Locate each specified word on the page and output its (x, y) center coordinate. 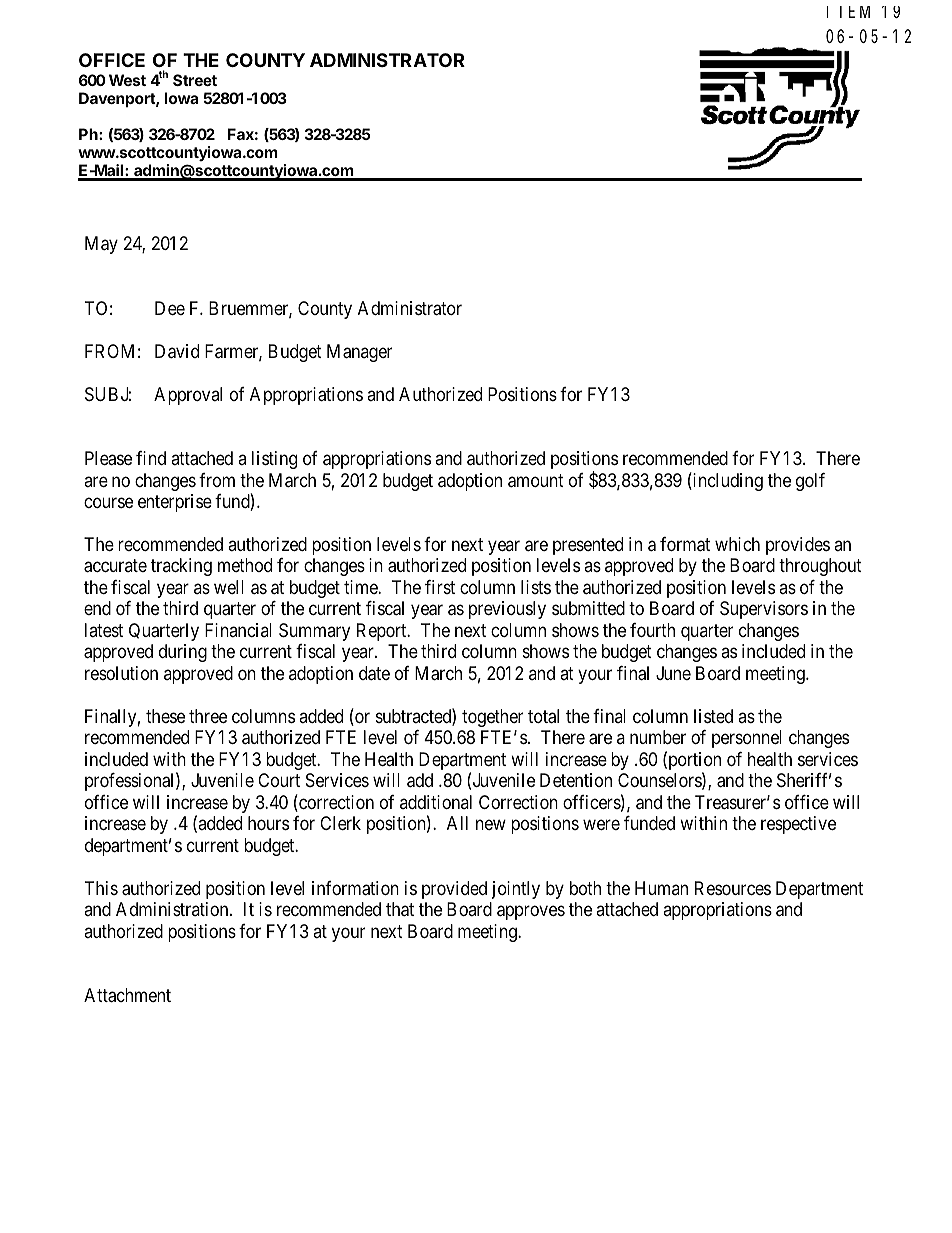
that (400, 909)
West (127, 80)
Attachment (127, 995)
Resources (733, 888)
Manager (359, 353)
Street (195, 80)
